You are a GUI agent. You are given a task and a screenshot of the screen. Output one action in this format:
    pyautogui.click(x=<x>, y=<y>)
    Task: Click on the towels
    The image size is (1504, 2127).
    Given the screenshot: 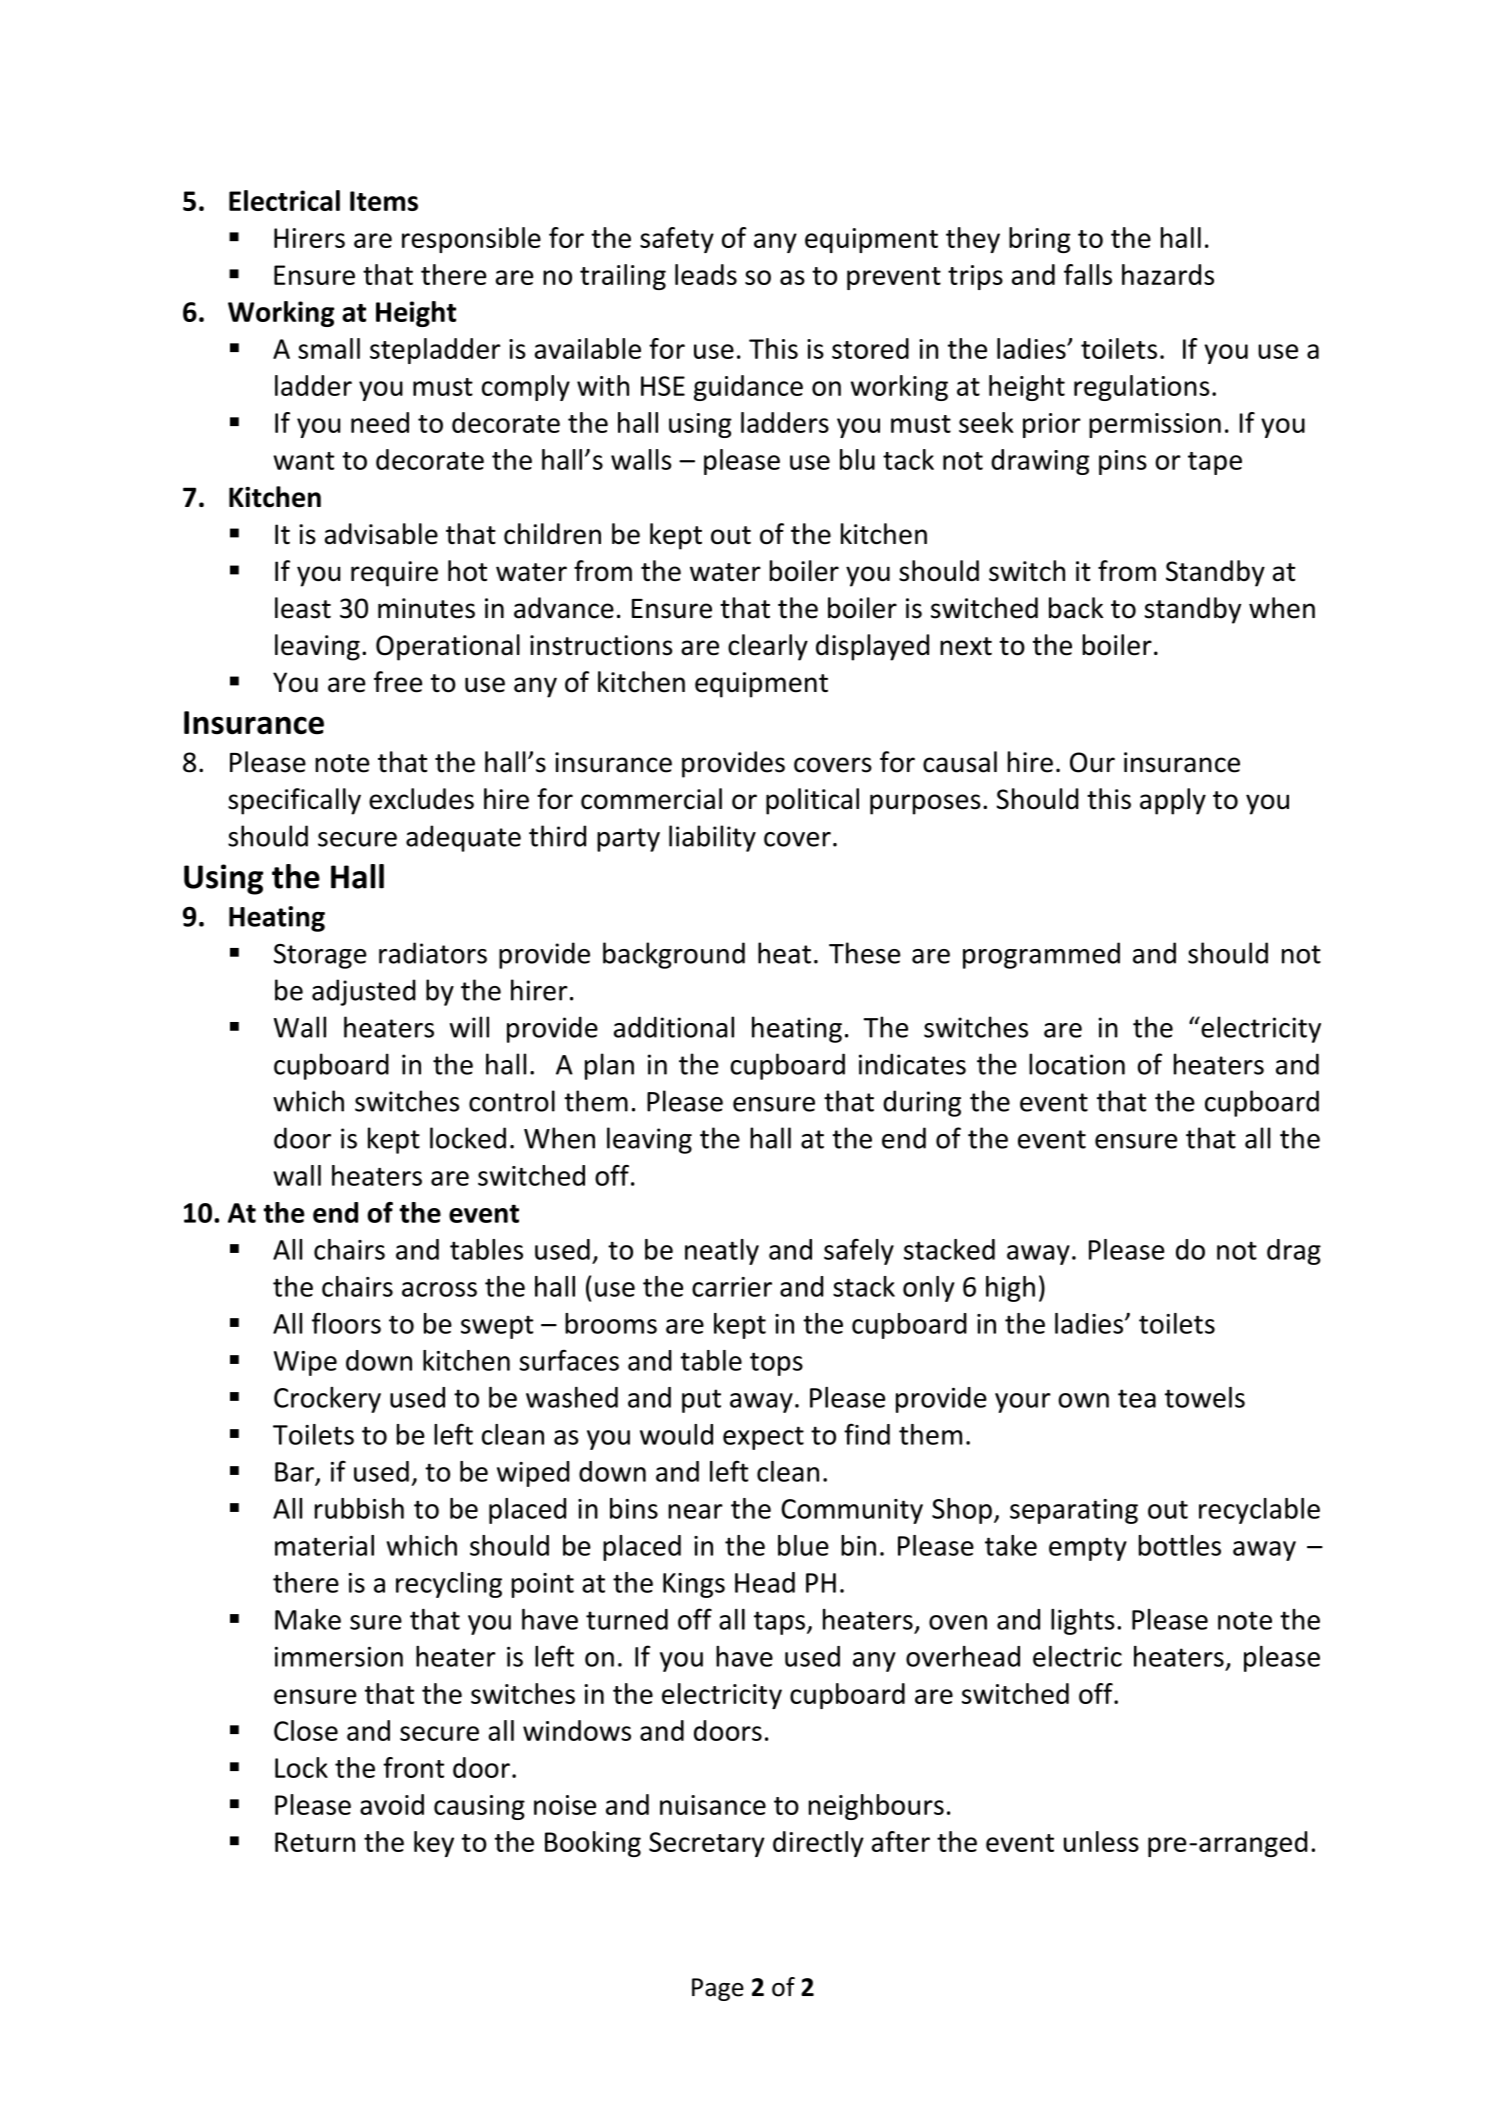 What is the action you would take?
    pyautogui.click(x=1205, y=1397)
